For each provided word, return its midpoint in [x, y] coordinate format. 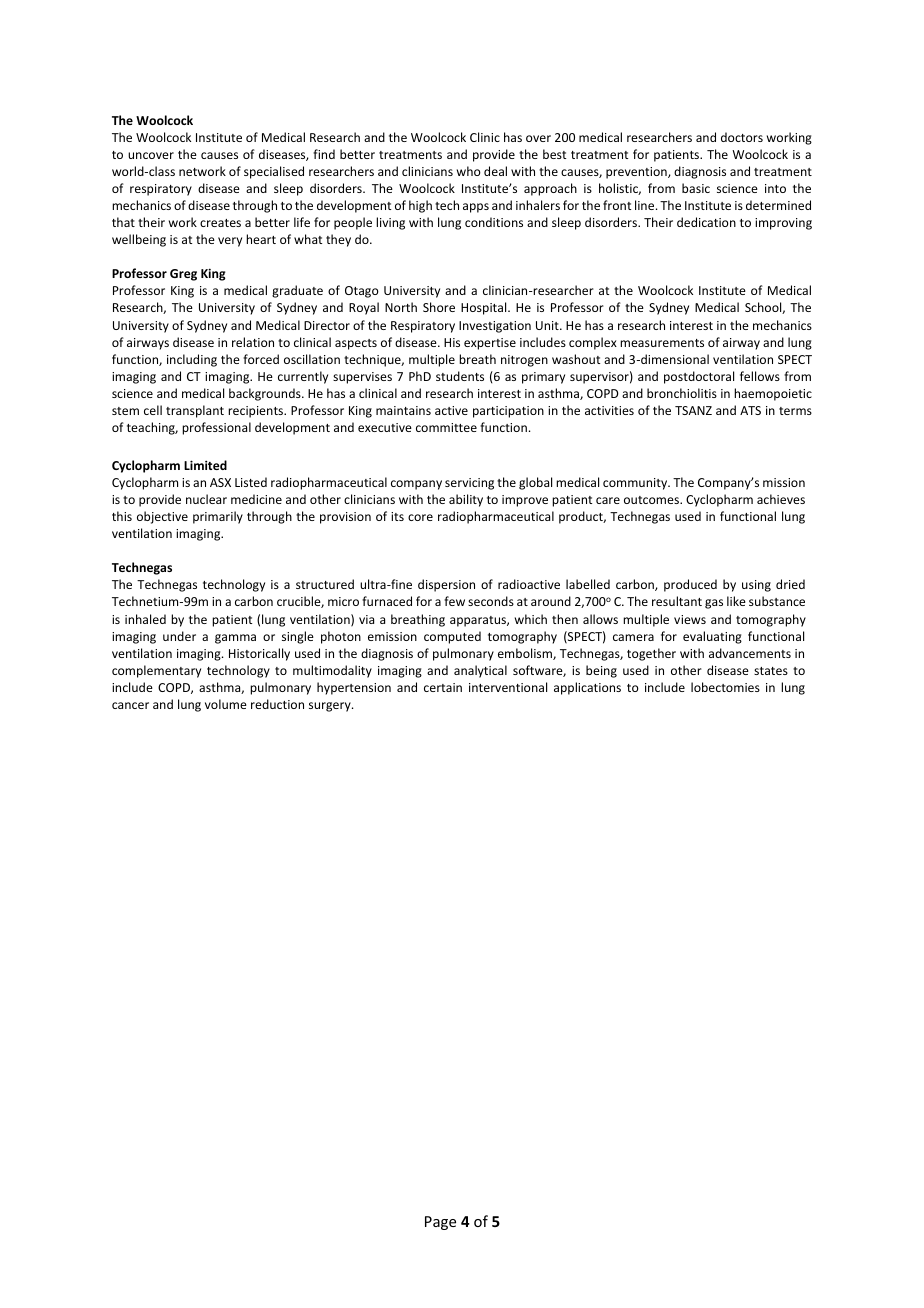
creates [220, 223]
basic [696, 188]
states [771, 671]
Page [440, 1223]
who [469, 171]
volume [226, 704]
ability [466, 500]
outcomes [652, 500]
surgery [331, 707]
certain [443, 687]
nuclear [206, 499]
